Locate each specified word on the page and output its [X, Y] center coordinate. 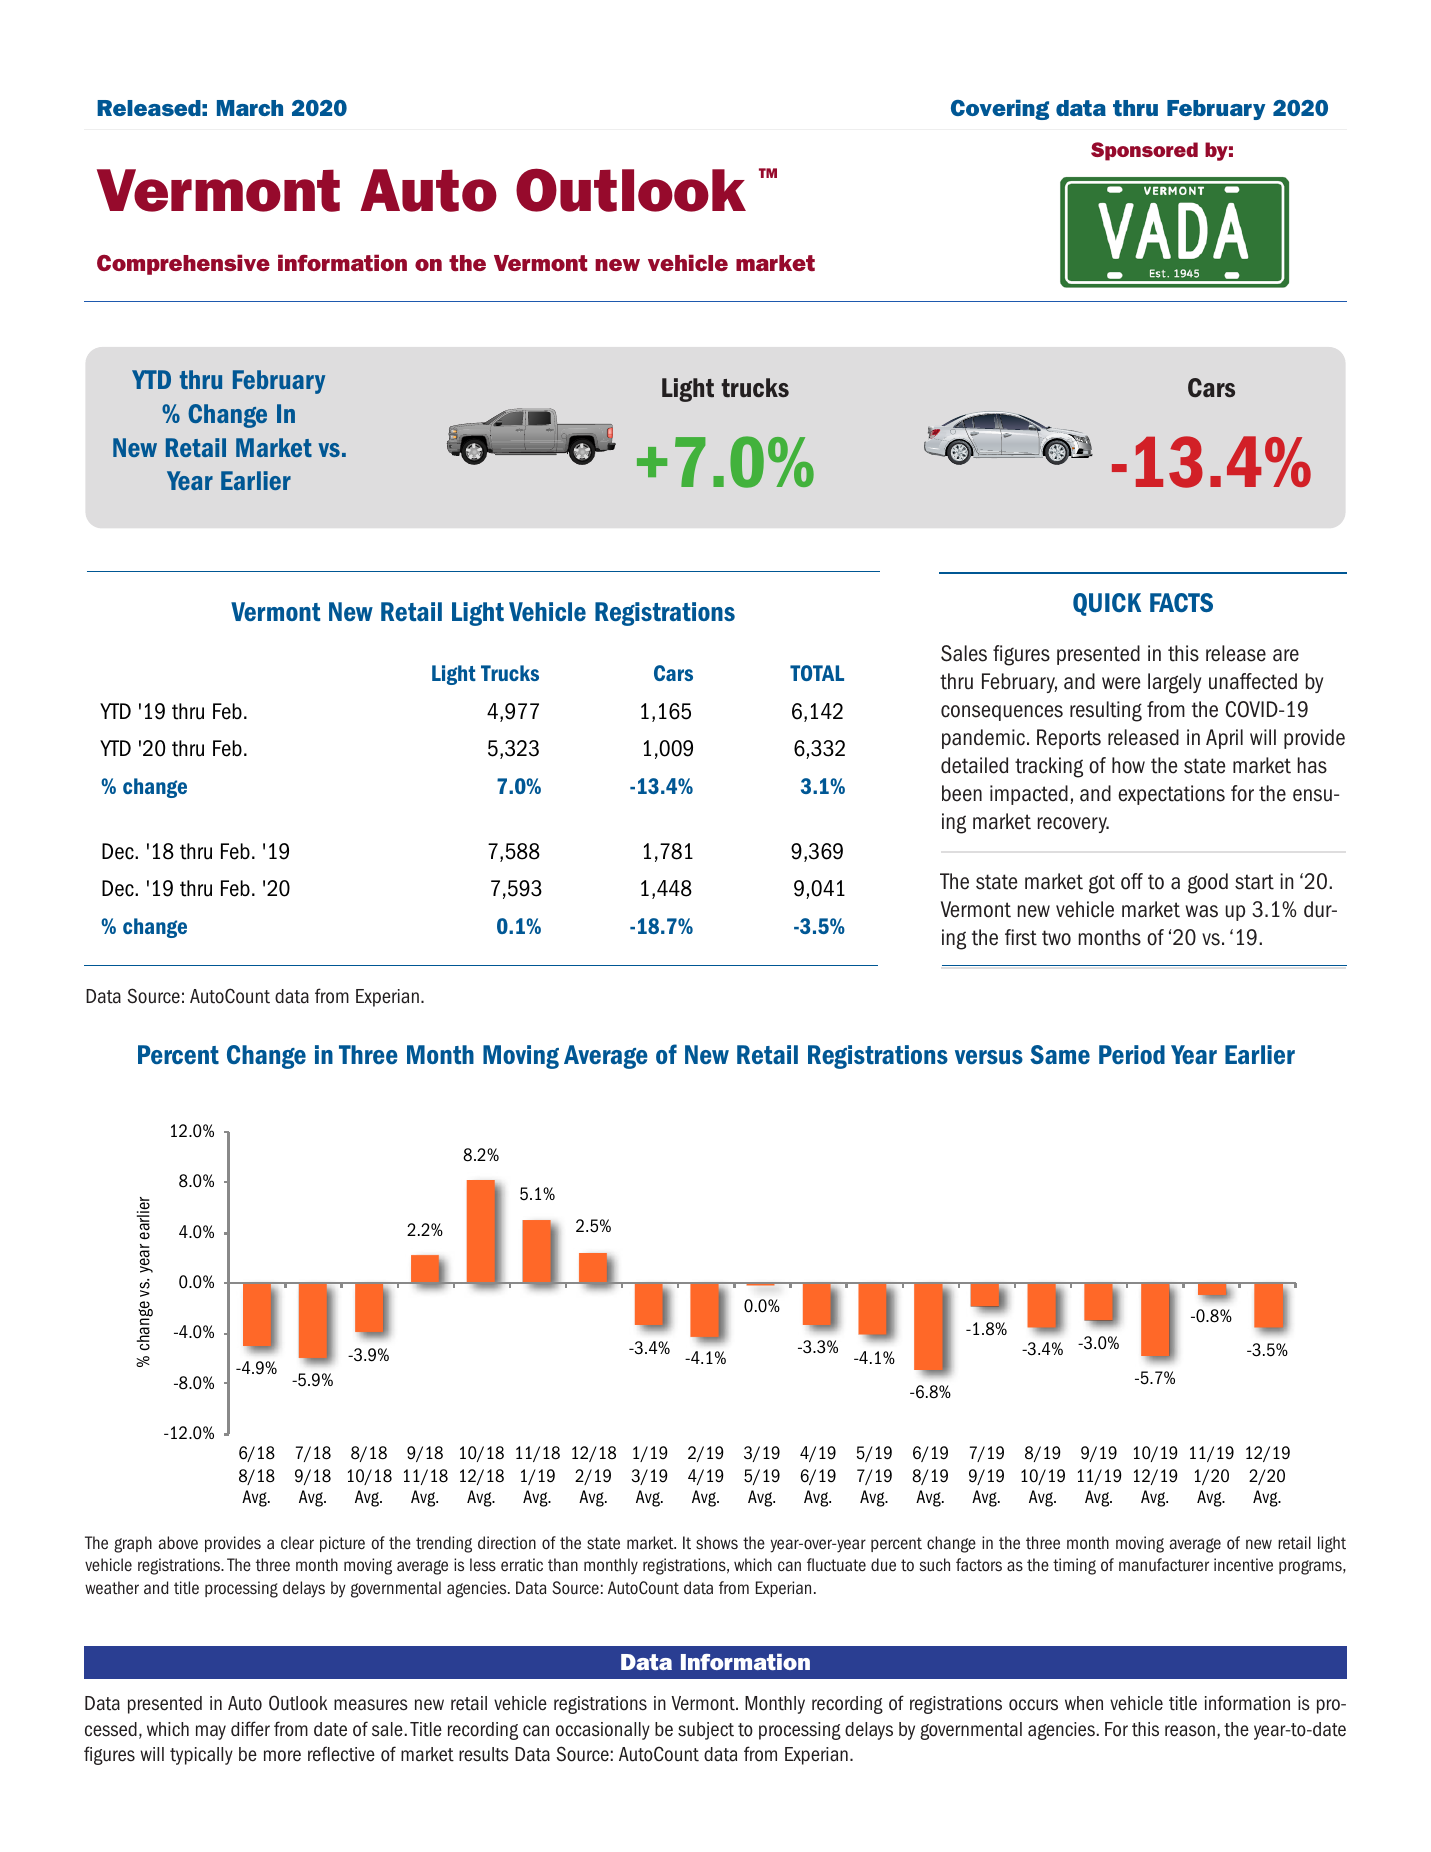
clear [297, 1543]
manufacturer [1164, 1565]
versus [989, 1057]
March [250, 108]
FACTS [1181, 602]
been [962, 793]
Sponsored [1144, 151]
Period [1132, 1054]
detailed [974, 765]
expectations [1171, 795]
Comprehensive [183, 264]
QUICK [1107, 604]
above [178, 1543]
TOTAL [817, 673]
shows [717, 1543]
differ [250, 1729]
